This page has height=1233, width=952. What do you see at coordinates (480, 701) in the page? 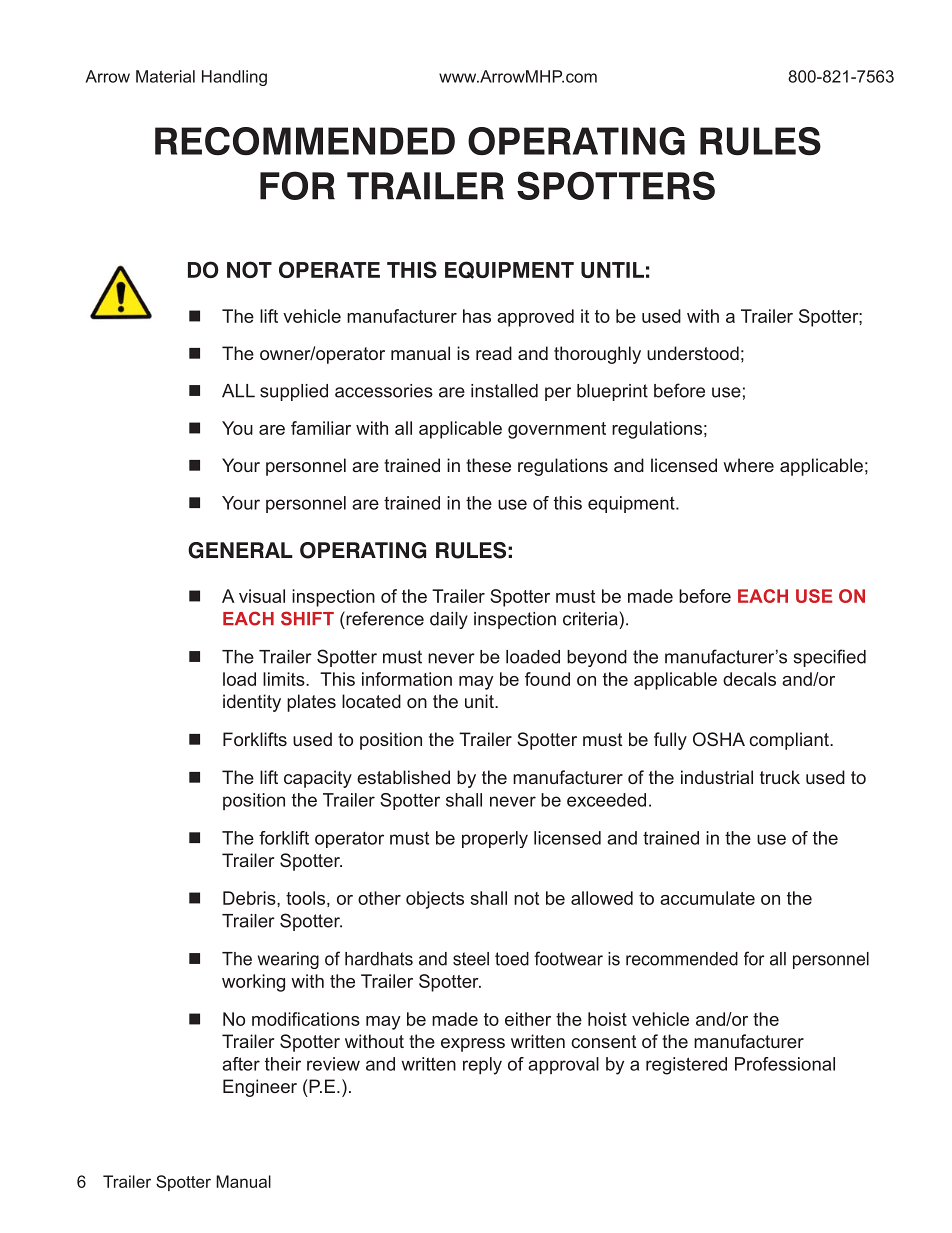
I see `unit` at bounding box center [480, 701].
